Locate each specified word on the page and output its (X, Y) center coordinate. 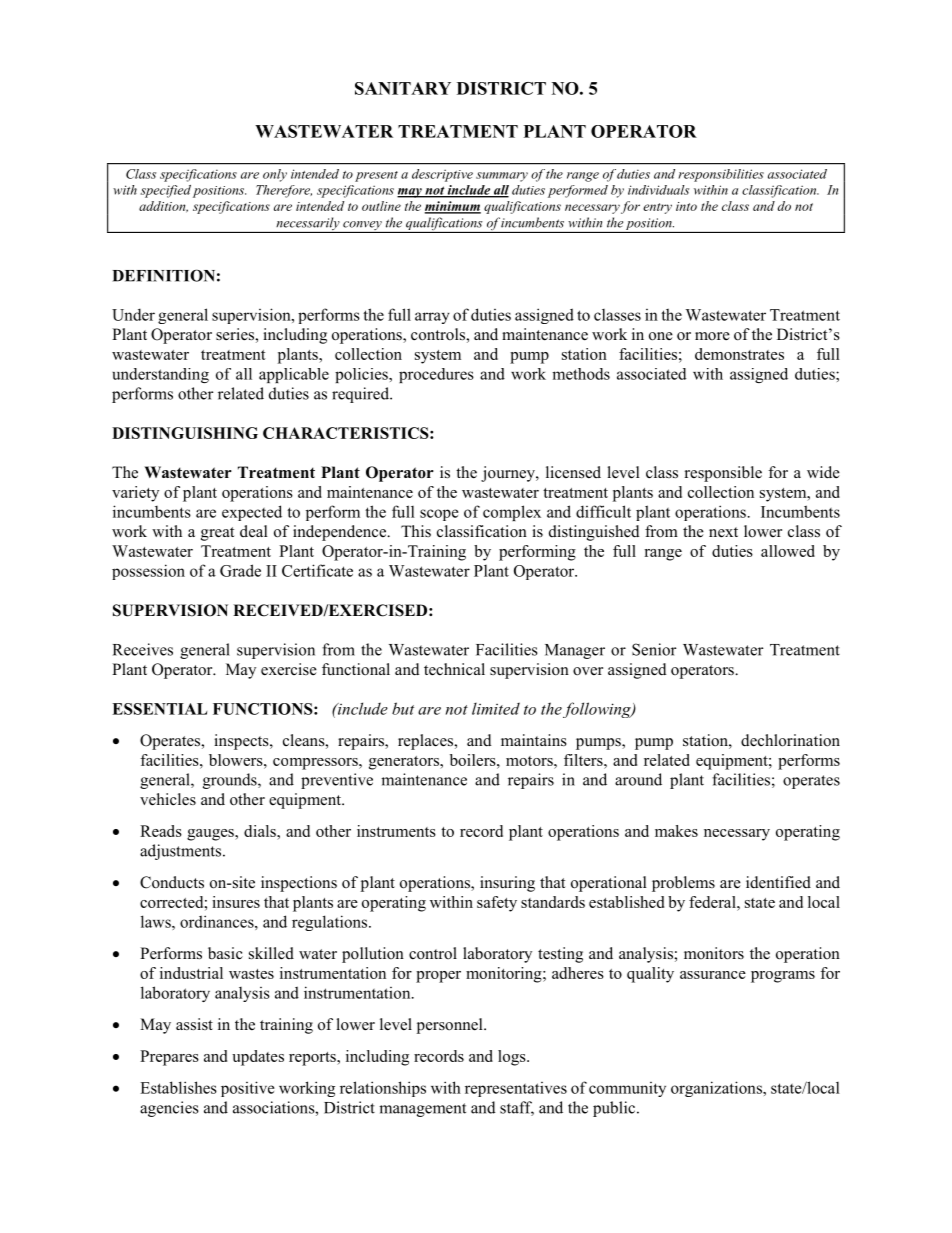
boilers (474, 760)
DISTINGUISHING (185, 433)
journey (509, 474)
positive (248, 1089)
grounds (231, 781)
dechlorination (790, 740)
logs (513, 1058)
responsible (723, 474)
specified (165, 191)
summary (502, 177)
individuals (658, 190)
